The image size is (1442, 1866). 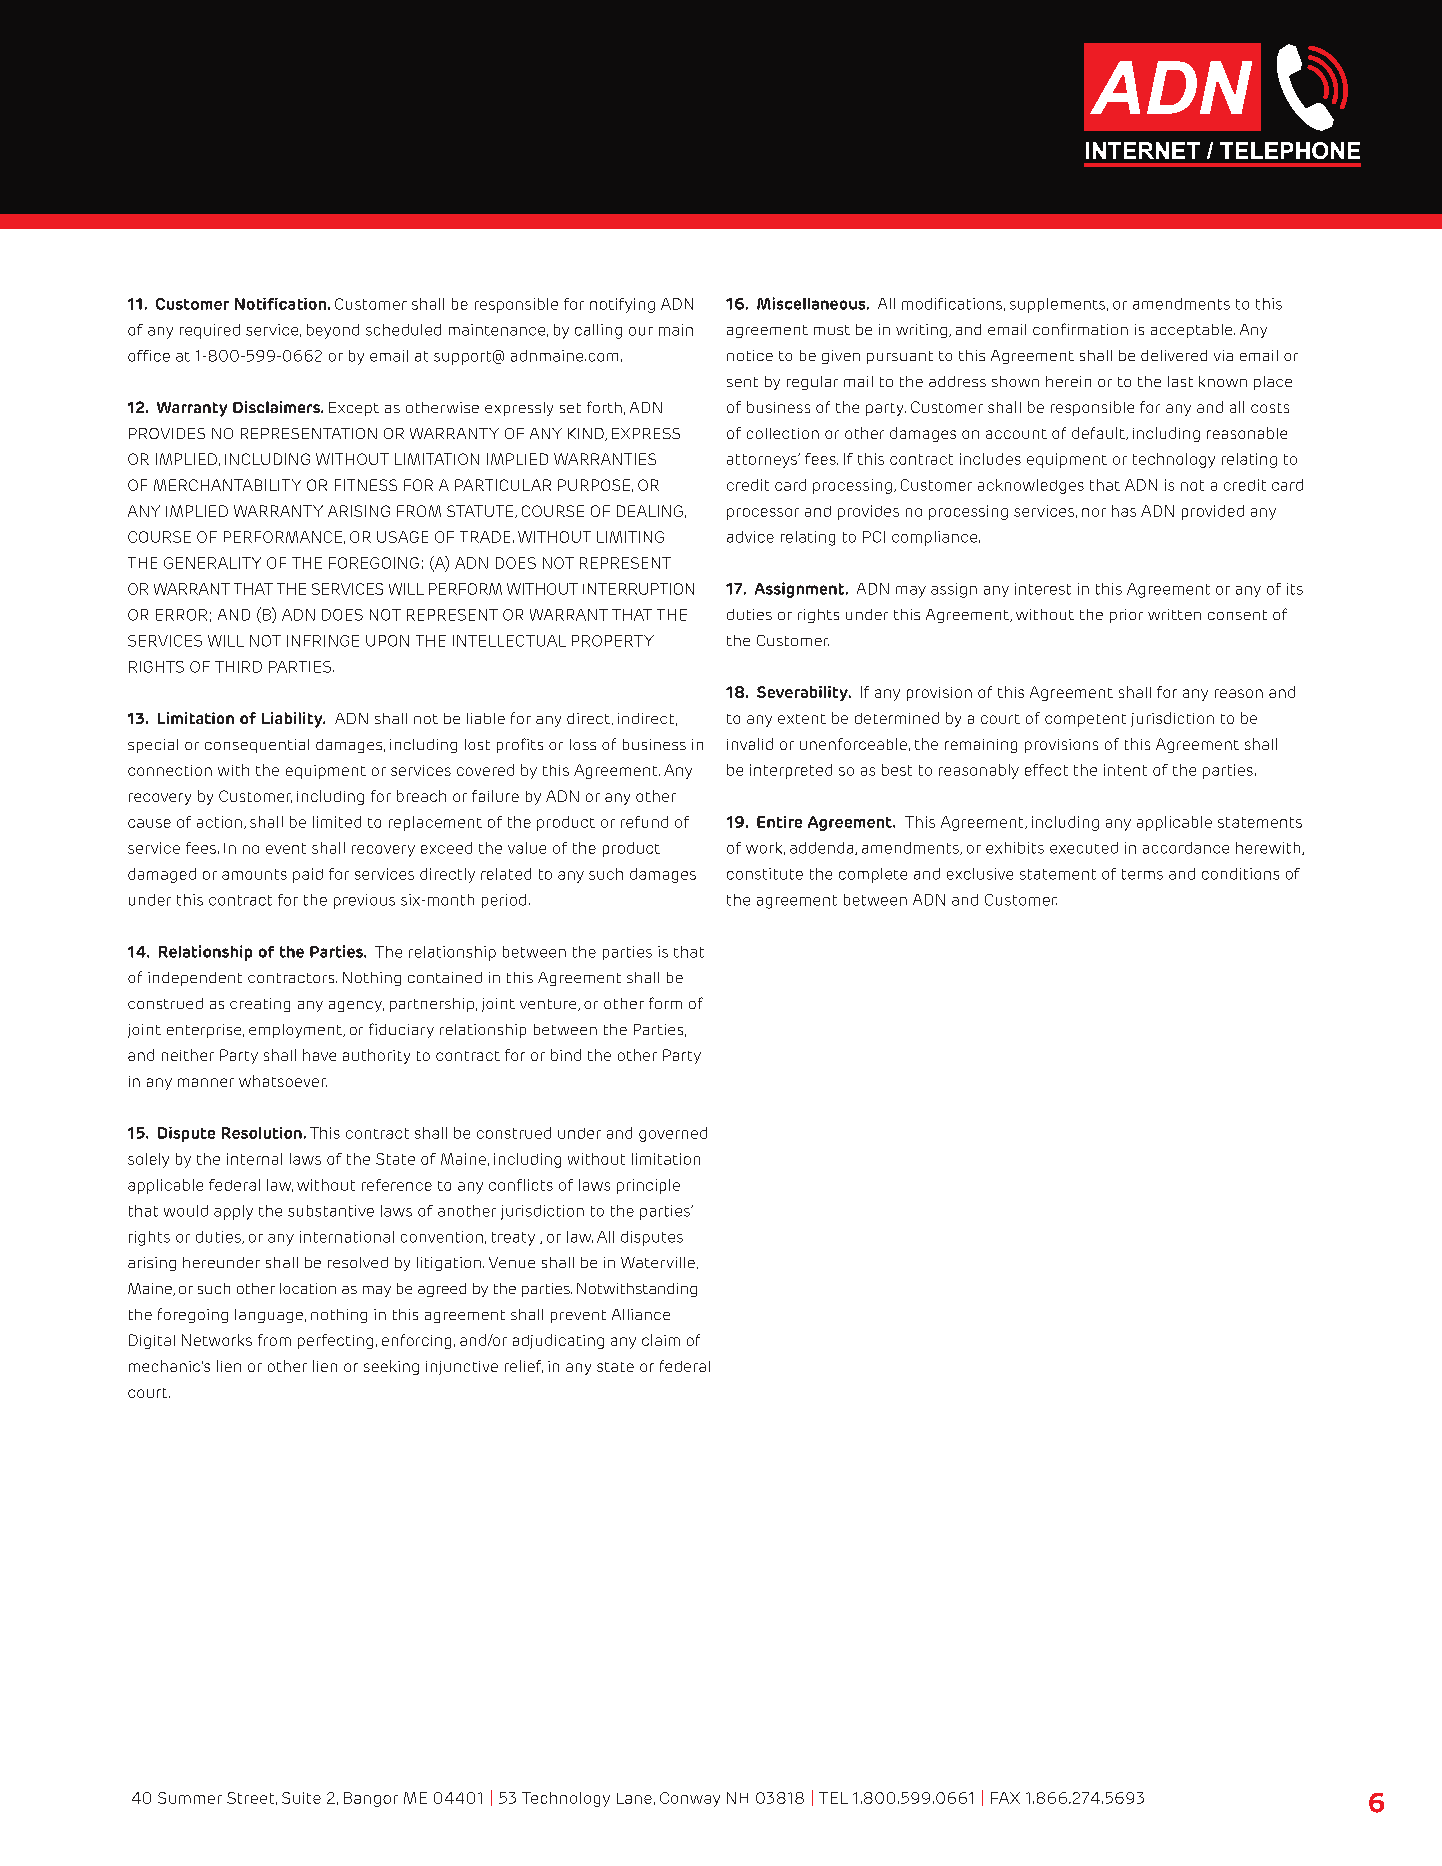 I want to click on Conway, so click(x=690, y=1799).
